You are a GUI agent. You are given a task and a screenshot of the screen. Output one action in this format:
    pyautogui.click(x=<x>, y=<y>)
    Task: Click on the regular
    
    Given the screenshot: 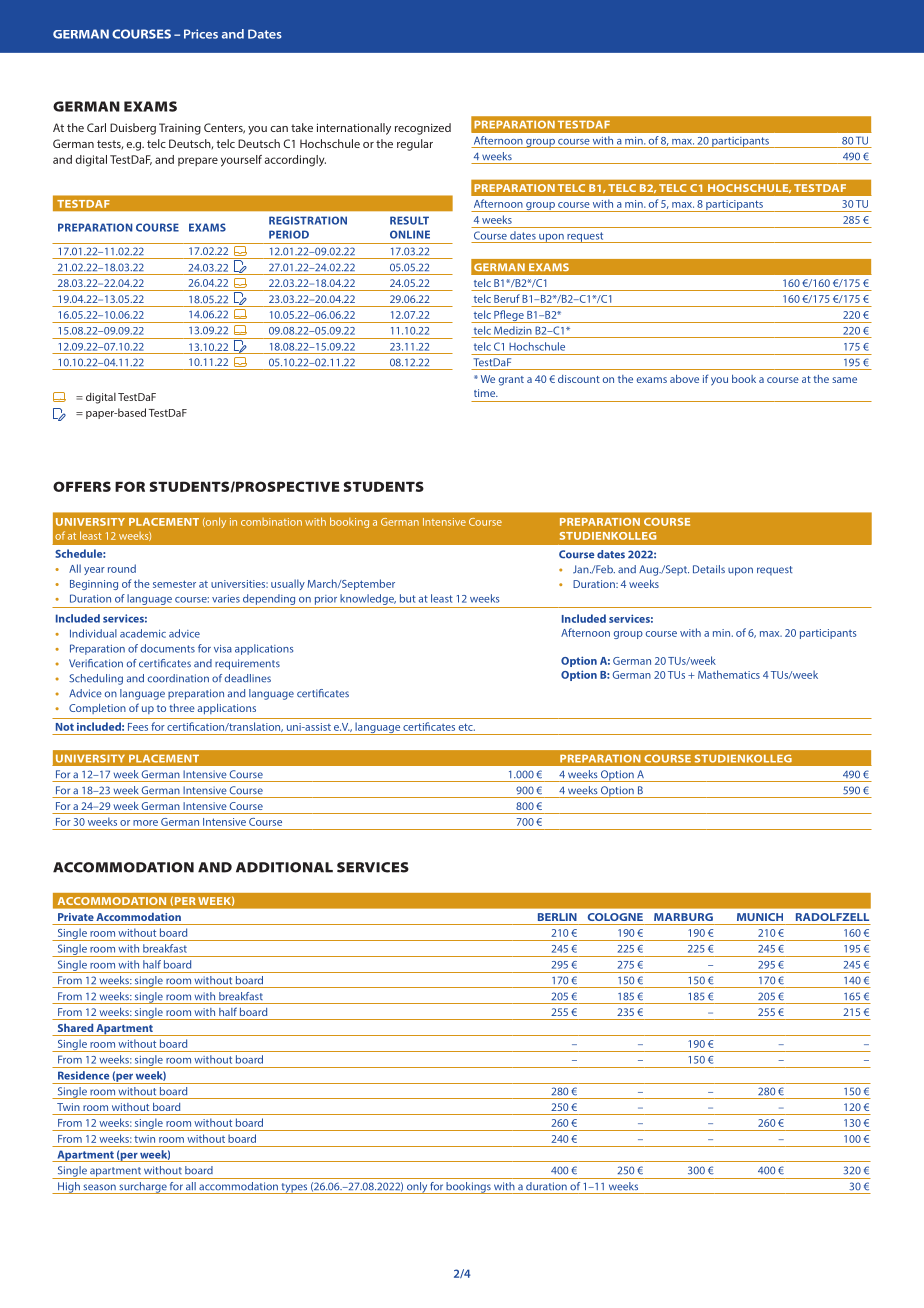 What is the action you would take?
    pyautogui.click(x=415, y=145)
